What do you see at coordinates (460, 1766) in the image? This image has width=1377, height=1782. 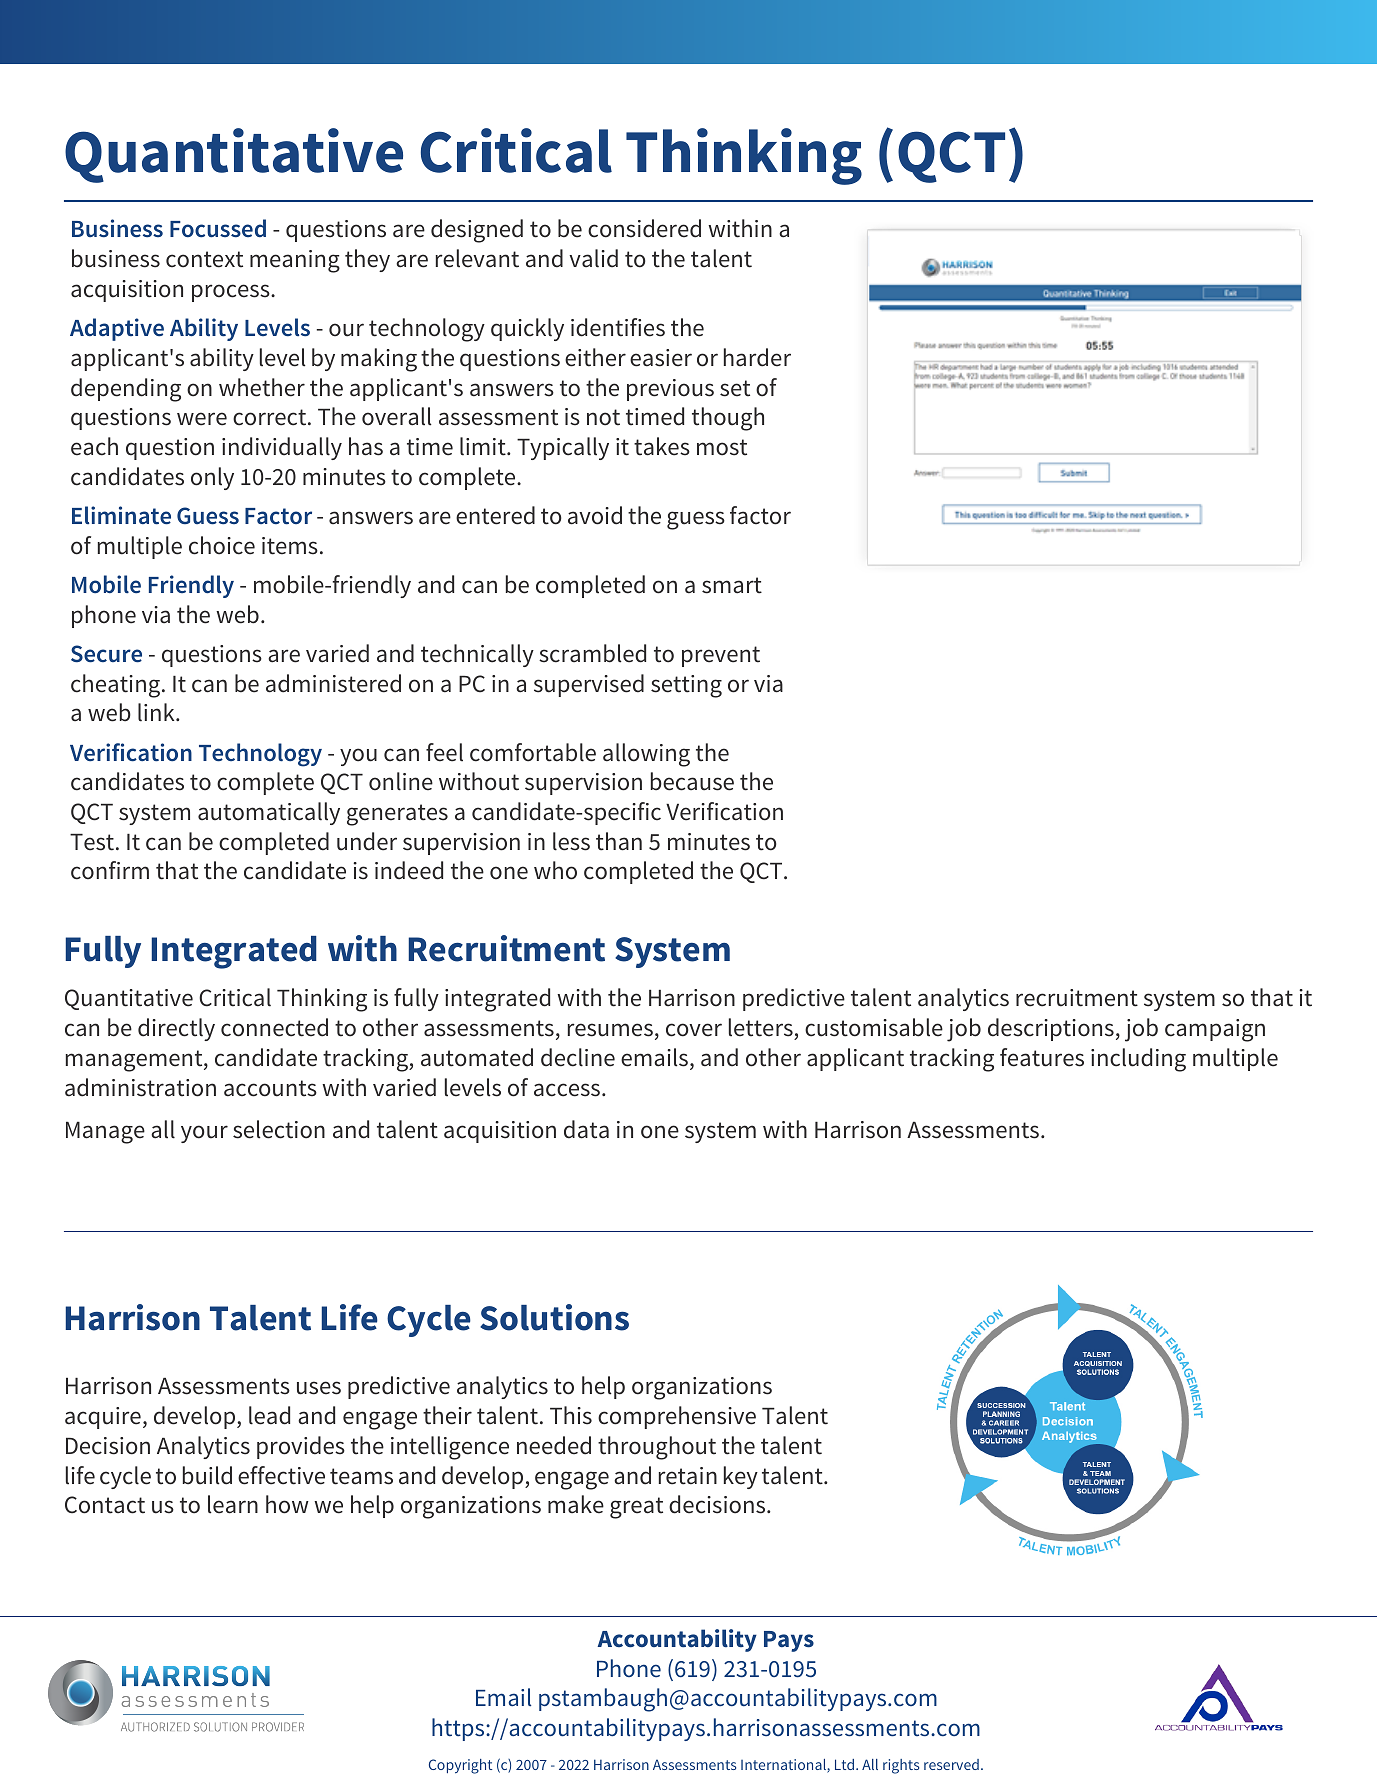 I see `Copyright` at bounding box center [460, 1766].
